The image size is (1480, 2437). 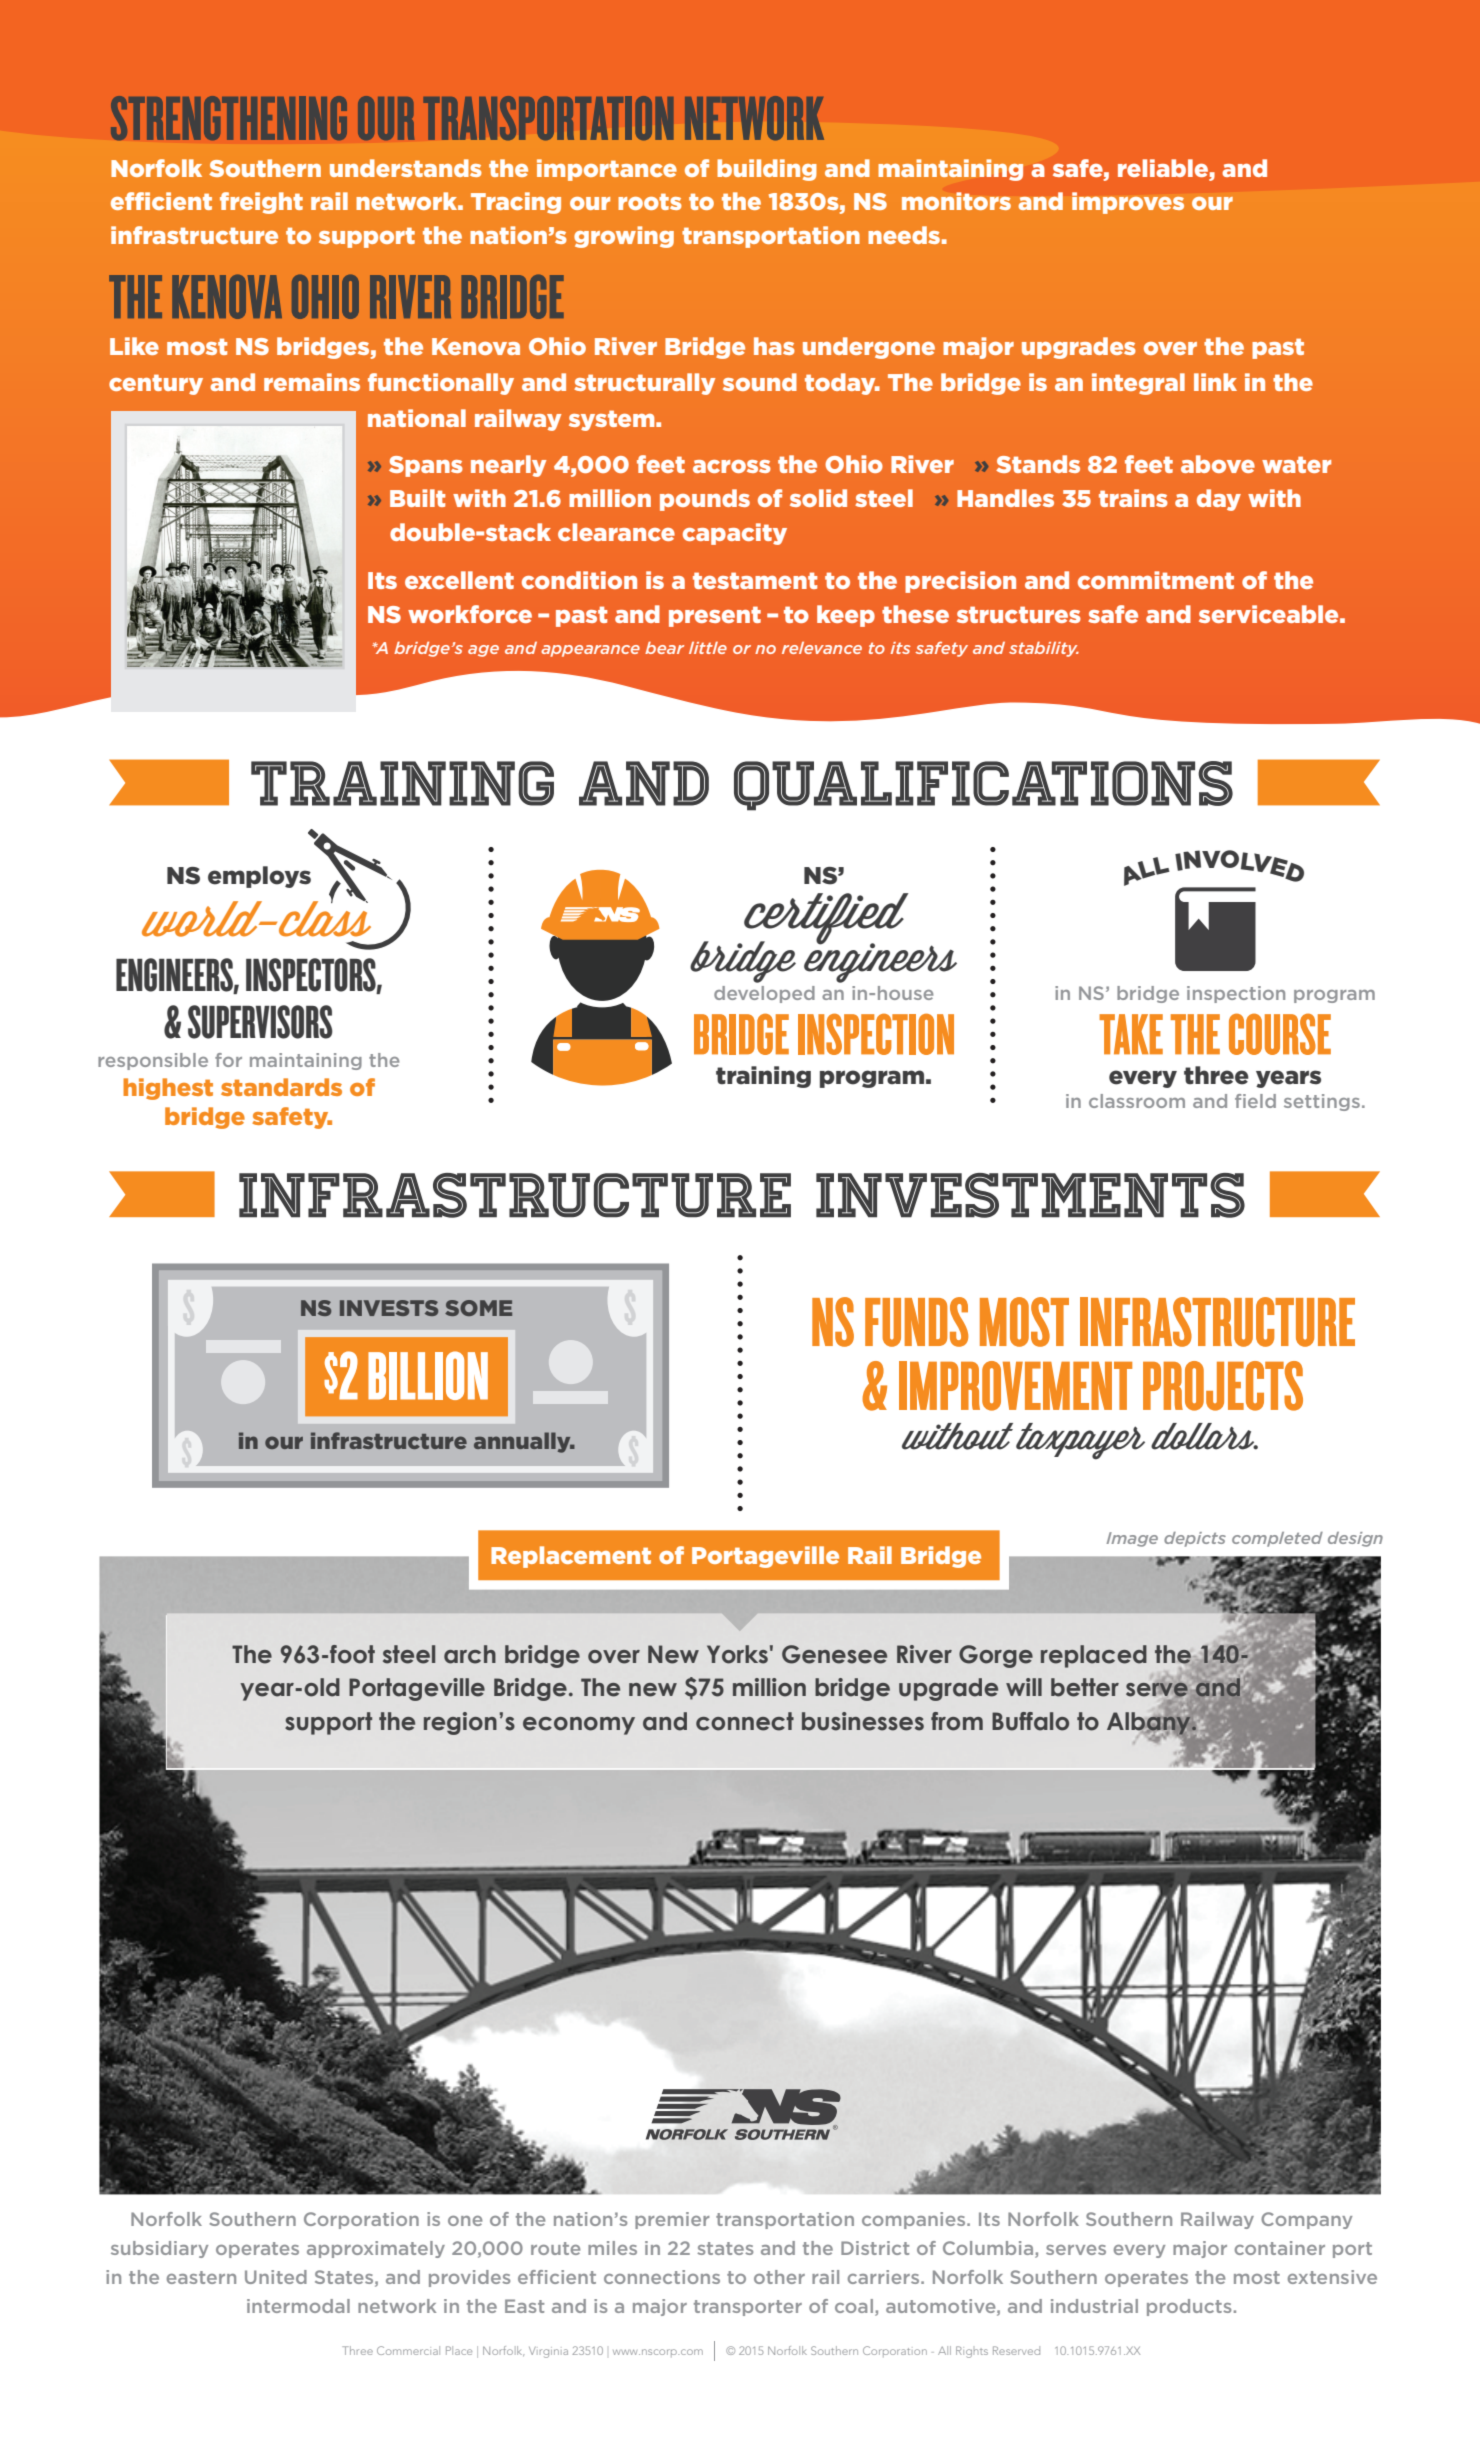 I want to click on Yorks, so click(x=737, y=1654).
